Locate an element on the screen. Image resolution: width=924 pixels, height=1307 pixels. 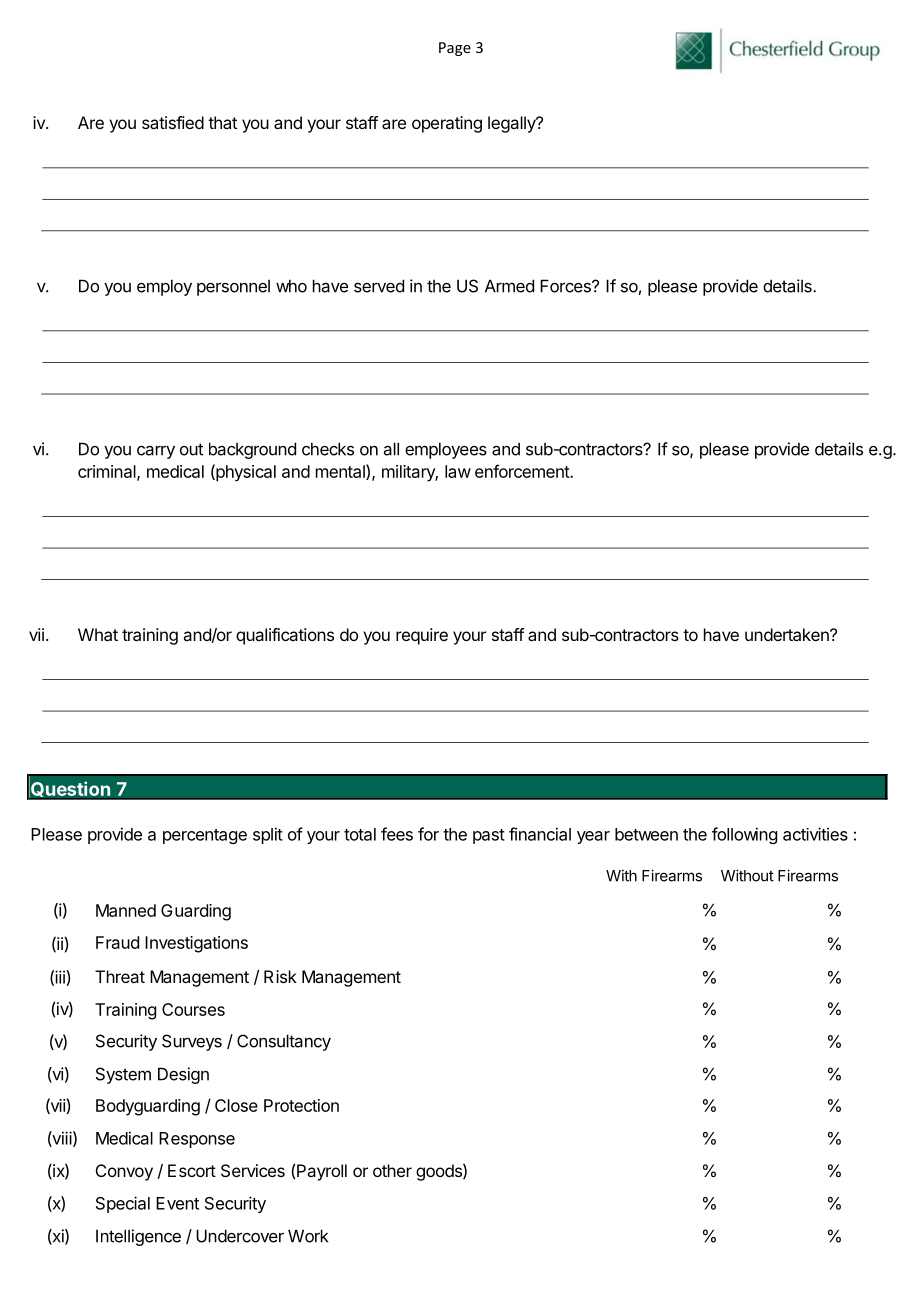
Page is located at coordinates (455, 49).
